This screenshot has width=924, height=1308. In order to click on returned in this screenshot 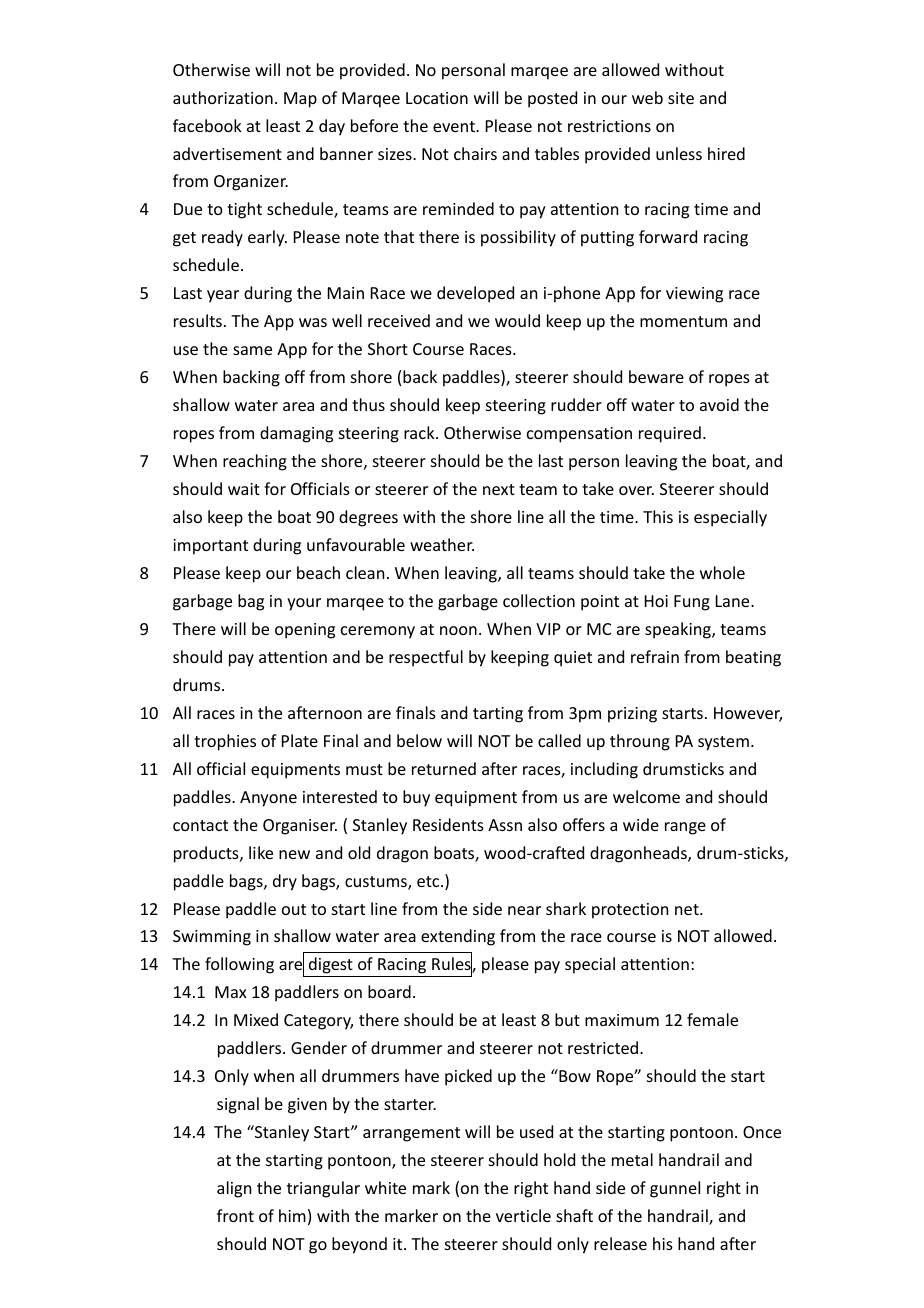, I will do `click(444, 768)`.
